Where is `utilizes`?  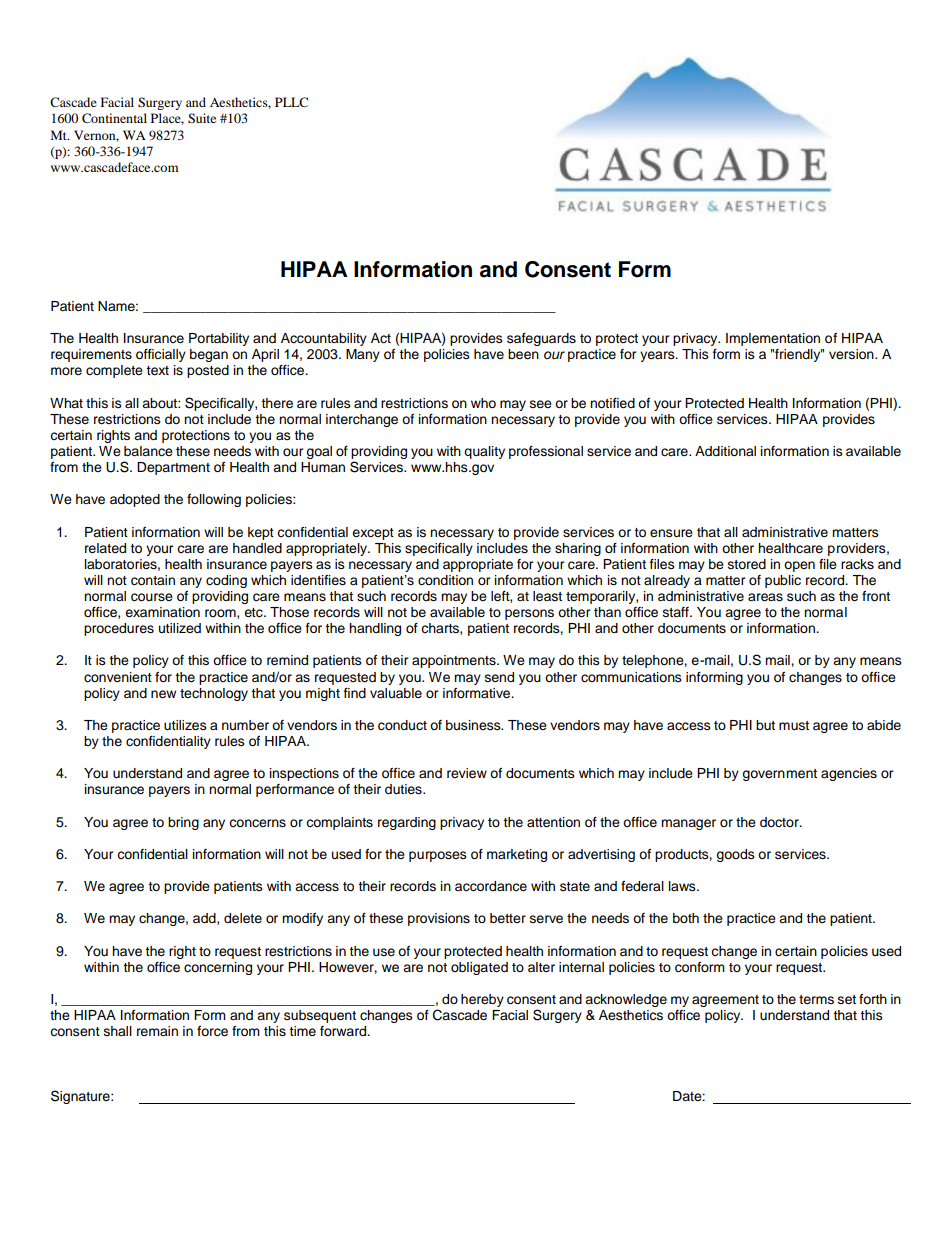 utilizes is located at coordinates (185, 725).
